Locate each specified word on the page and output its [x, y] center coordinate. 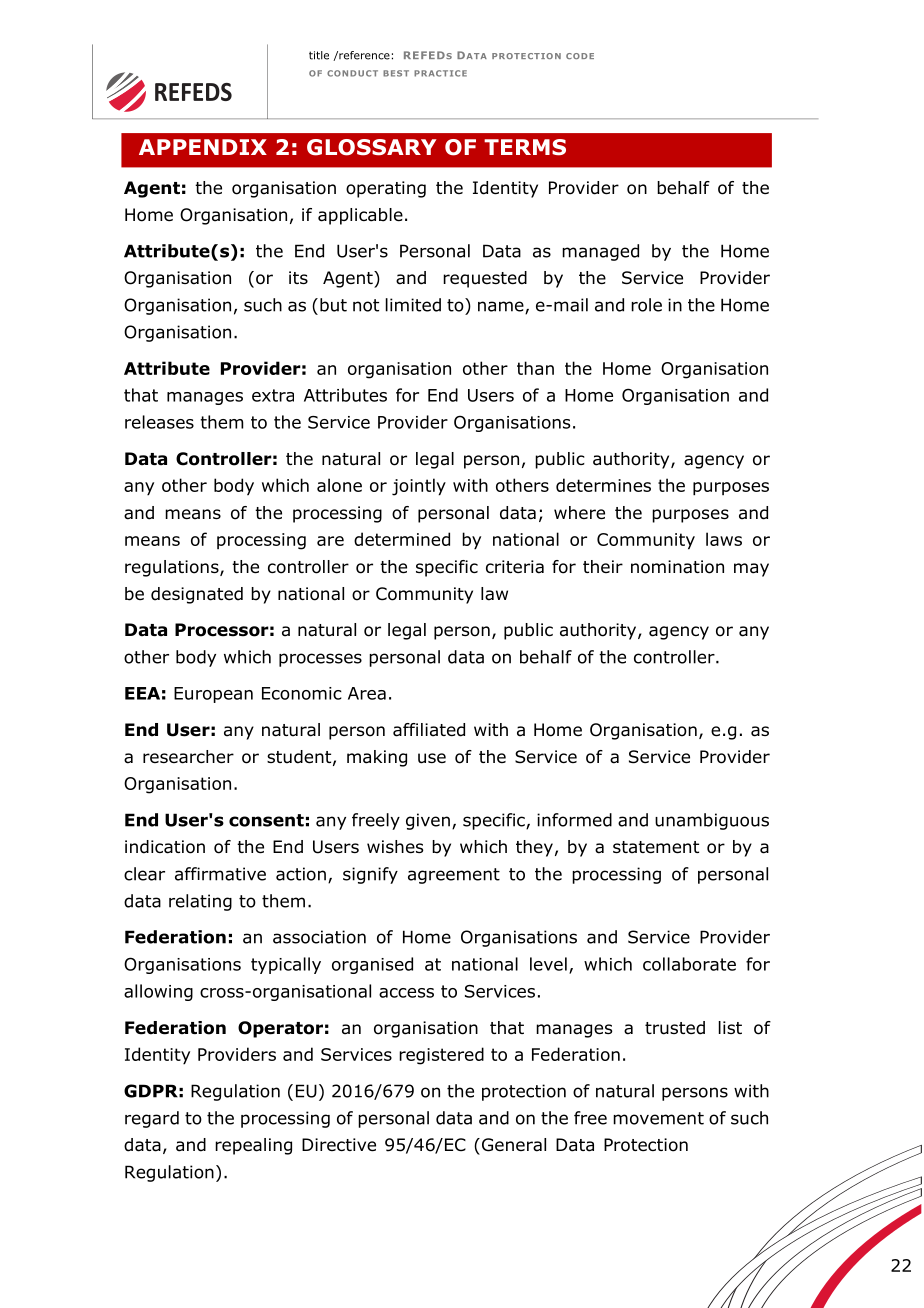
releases [159, 422]
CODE [580, 56]
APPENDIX [203, 147]
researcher [188, 757]
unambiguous [712, 821]
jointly [419, 487]
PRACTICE [440, 73]
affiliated [429, 730]
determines [603, 485]
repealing [253, 1146]
